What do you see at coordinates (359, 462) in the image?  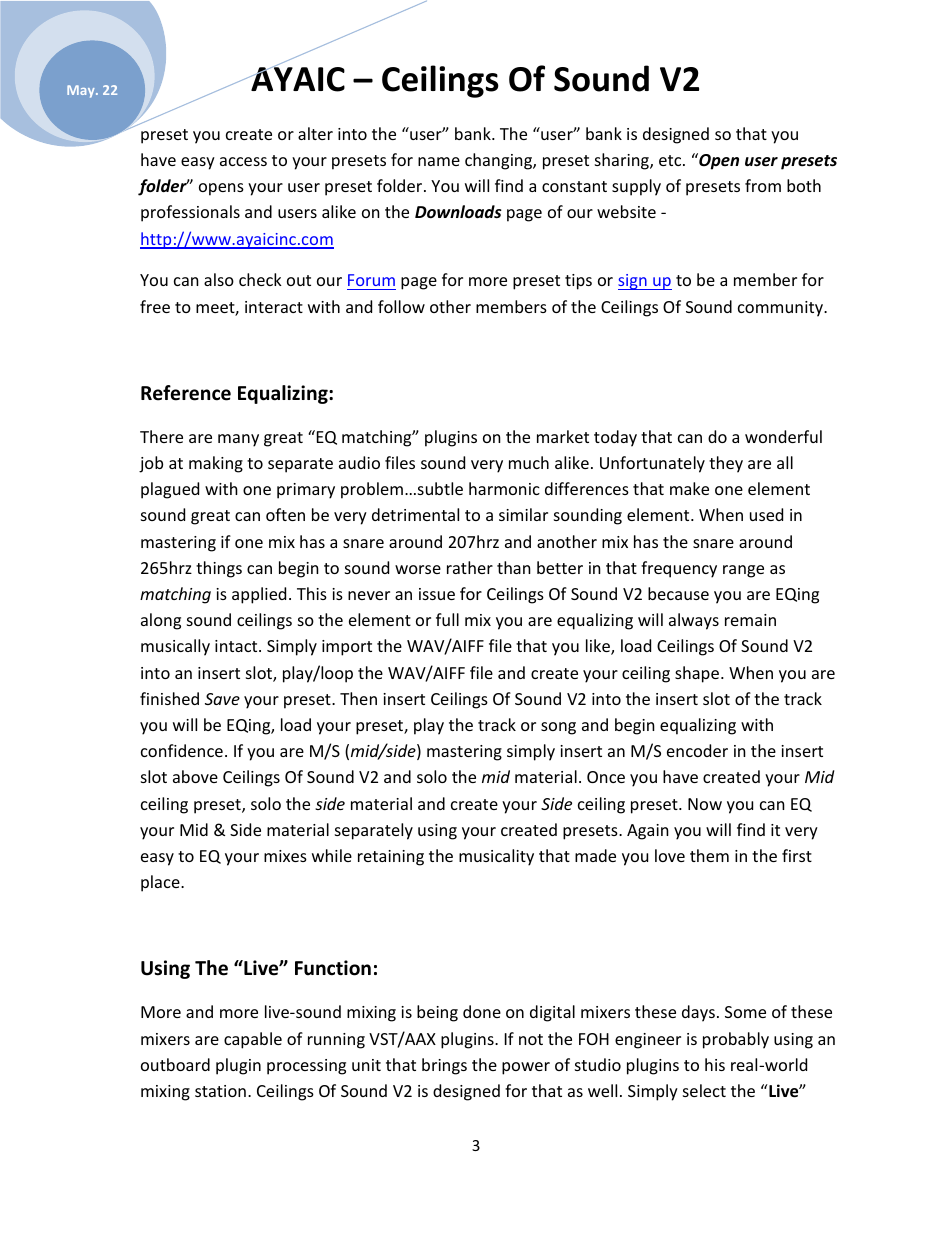 I see `audio` at bounding box center [359, 462].
